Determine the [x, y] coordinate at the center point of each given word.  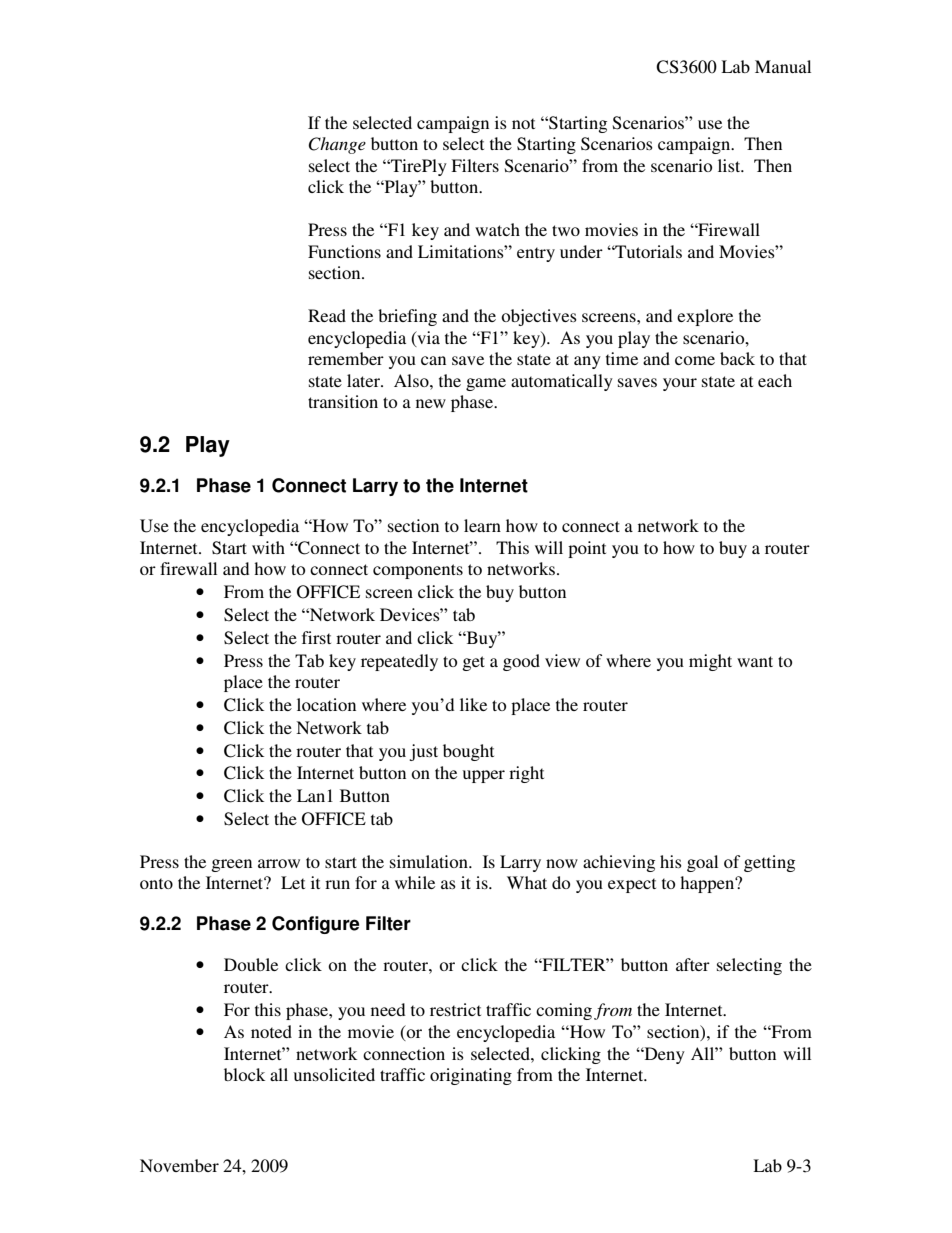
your [680, 384]
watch [497, 229]
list [730, 165]
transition [343, 401]
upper [484, 776]
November [179, 1165]
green [231, 865]
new [431, 403]
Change [337, 145]
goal [702, 863]
